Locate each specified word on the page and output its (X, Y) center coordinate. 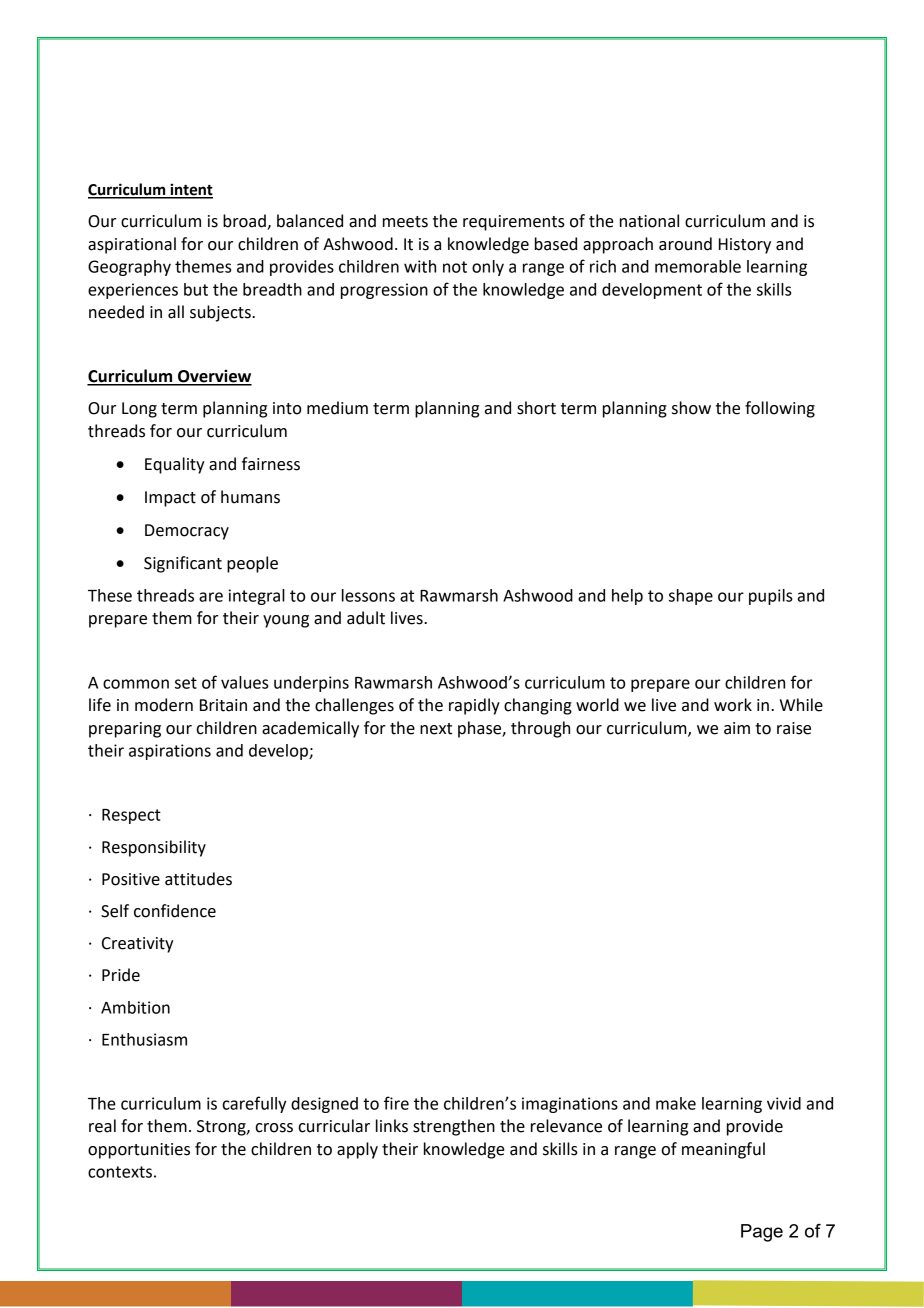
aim (737, 728)
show (691, 408)
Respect (131, 816)
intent (190, 190)
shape (691, 597)
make (676, 1103)
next (436, 729)
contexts (120, 1172)
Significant (183, 564)
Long (139, 410)
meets (405, 222)
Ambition (135, 1007)
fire (396, 1103)
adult (366, 618)
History (745, 246)
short (536, 408)
